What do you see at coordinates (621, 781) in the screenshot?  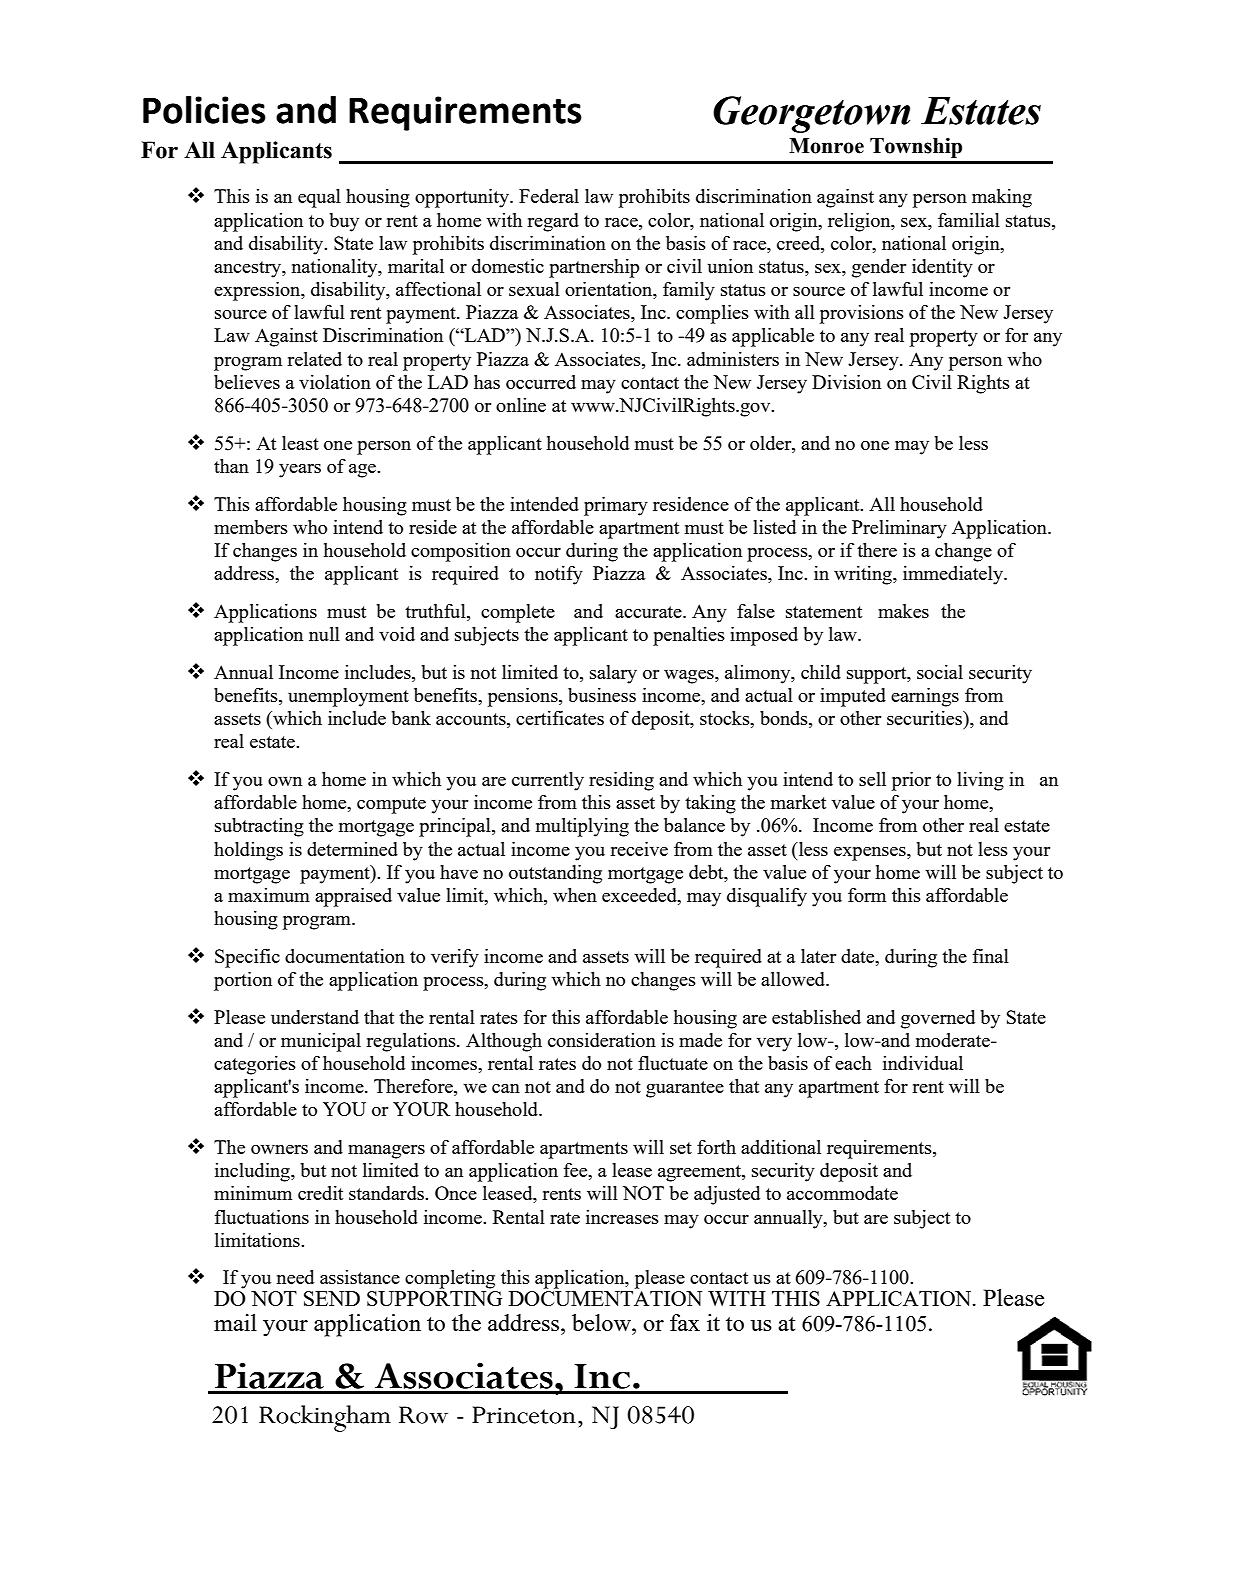 I see `residing` at bounding box center [621, 781].
